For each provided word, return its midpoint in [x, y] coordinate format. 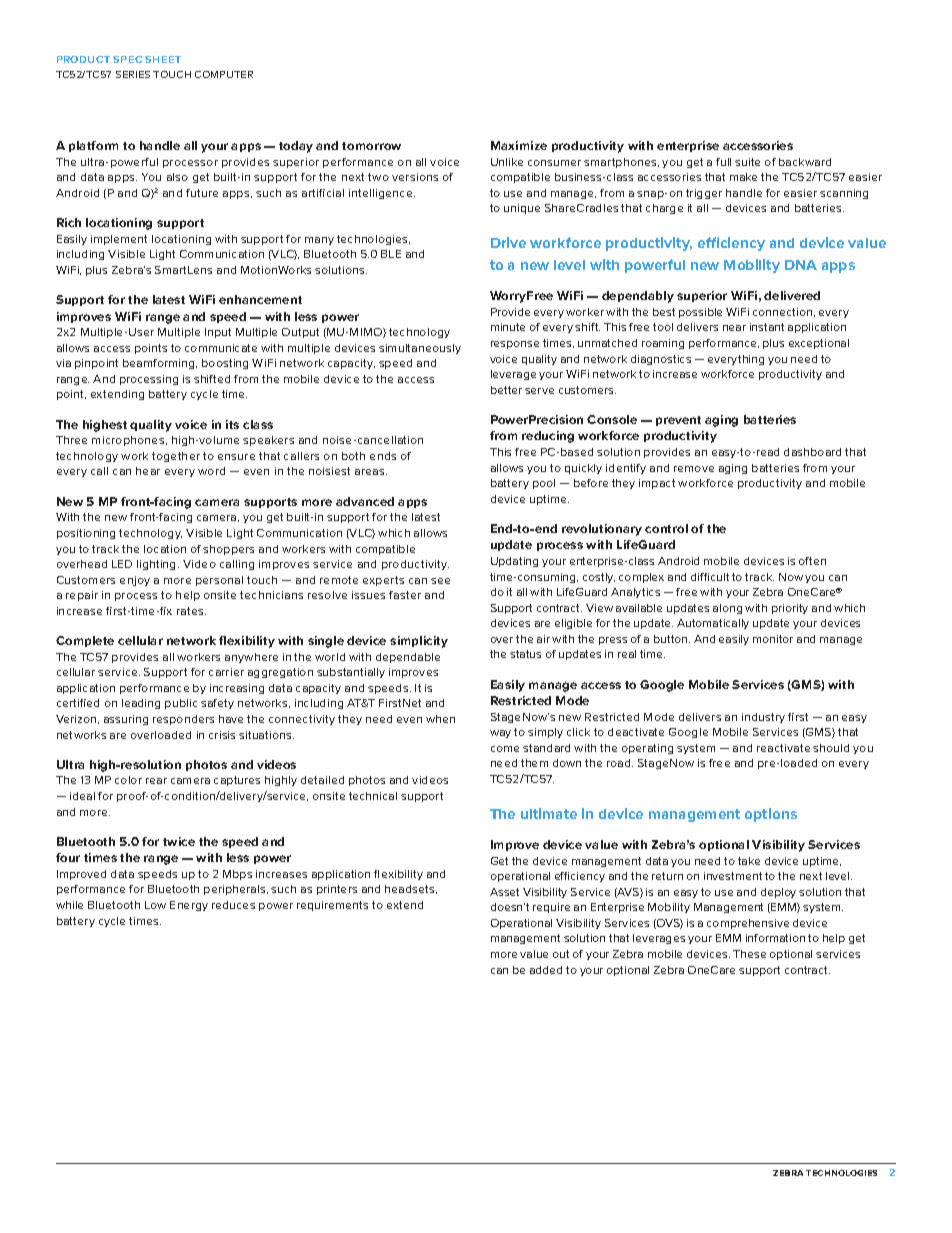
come [505, 749]
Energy [189, 906]
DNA [801, 265]
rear [156, 781]
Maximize [519, 145]
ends [383, 456]
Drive [508, 242]
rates [191, 611]
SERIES [133, 74]
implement [119, 240]
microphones [129, 441]
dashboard [812, 452]
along [727, 609]
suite [747, 162]
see [440, 581]
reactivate [783, 748]
